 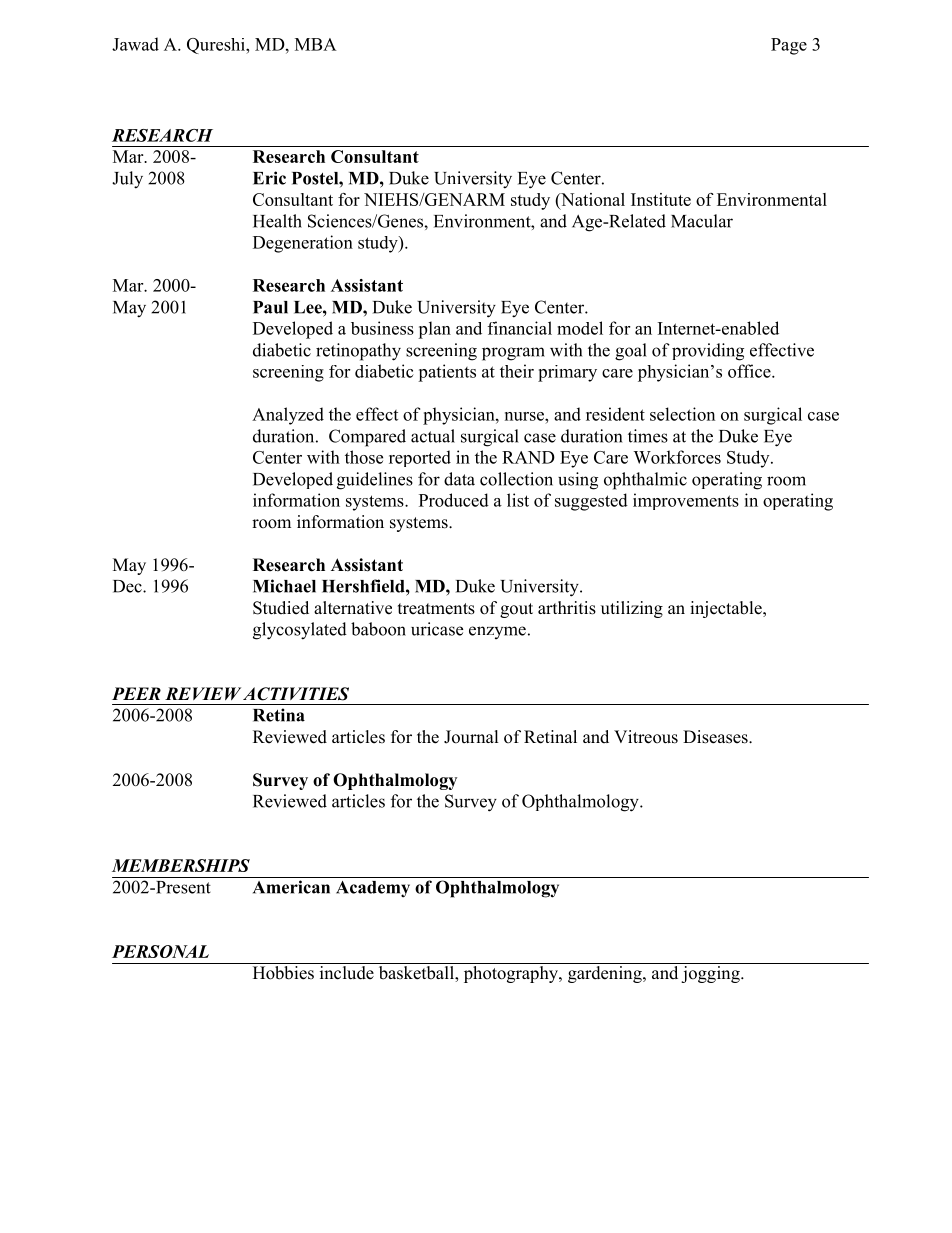 I want to click on Produced, so click(x=454, y=500).
